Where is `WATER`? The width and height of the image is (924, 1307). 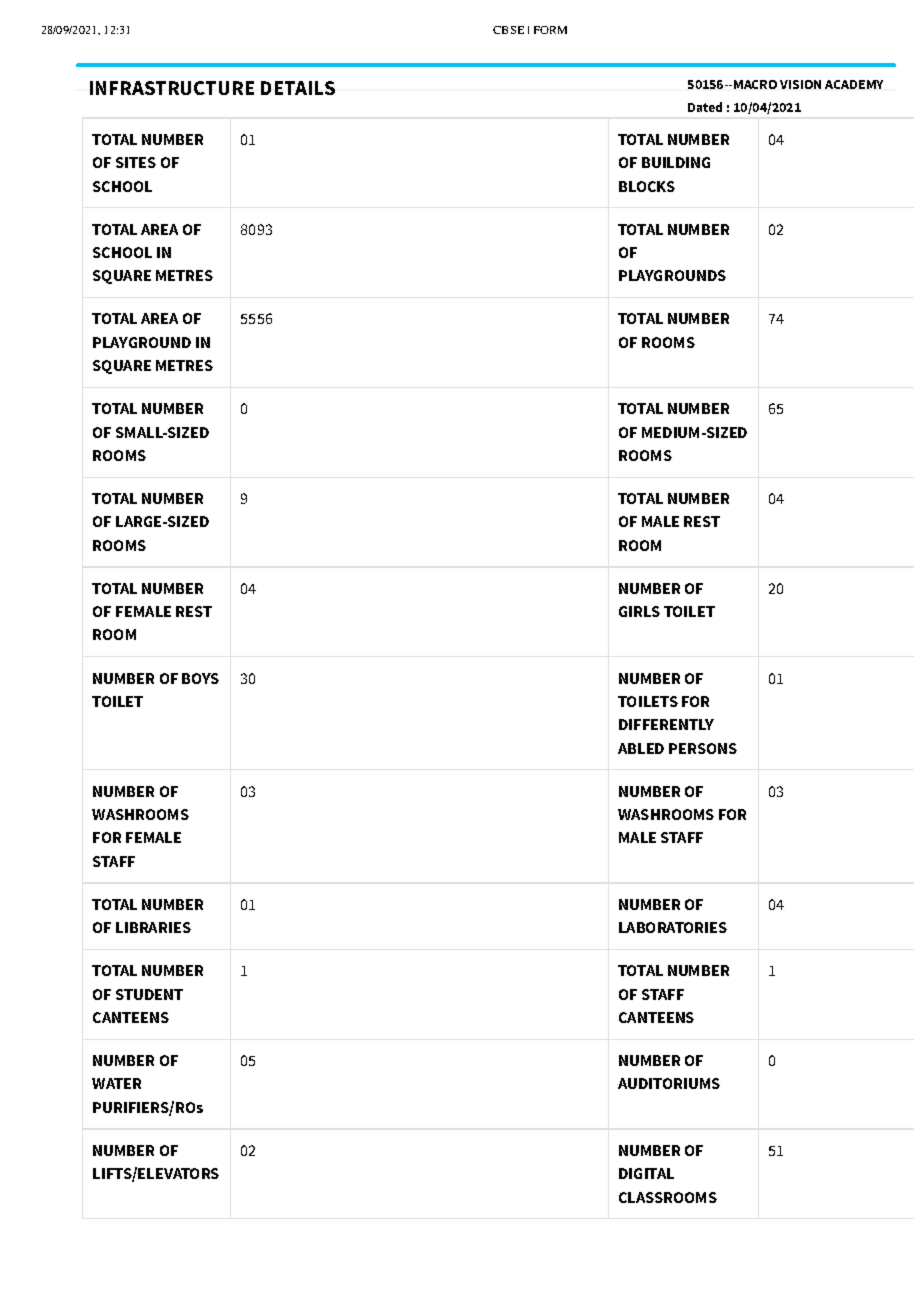 WATER is located at coordinates (116, 1083).
